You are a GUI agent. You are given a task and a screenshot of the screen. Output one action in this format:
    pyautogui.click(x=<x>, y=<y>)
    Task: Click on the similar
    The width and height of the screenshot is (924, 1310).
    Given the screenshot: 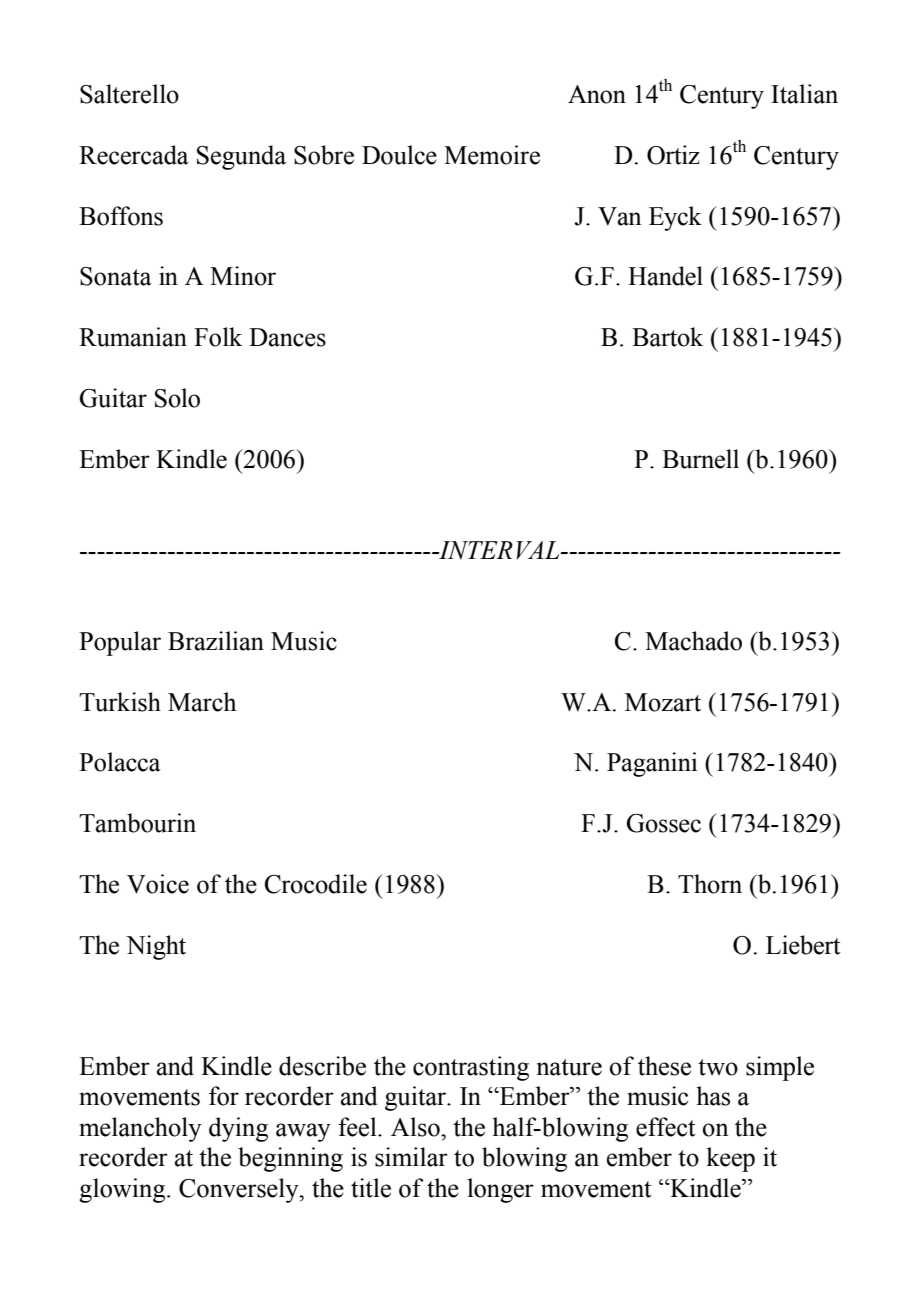 What is the action you would take?
    pyautogui.click(x=411, y=1157)
